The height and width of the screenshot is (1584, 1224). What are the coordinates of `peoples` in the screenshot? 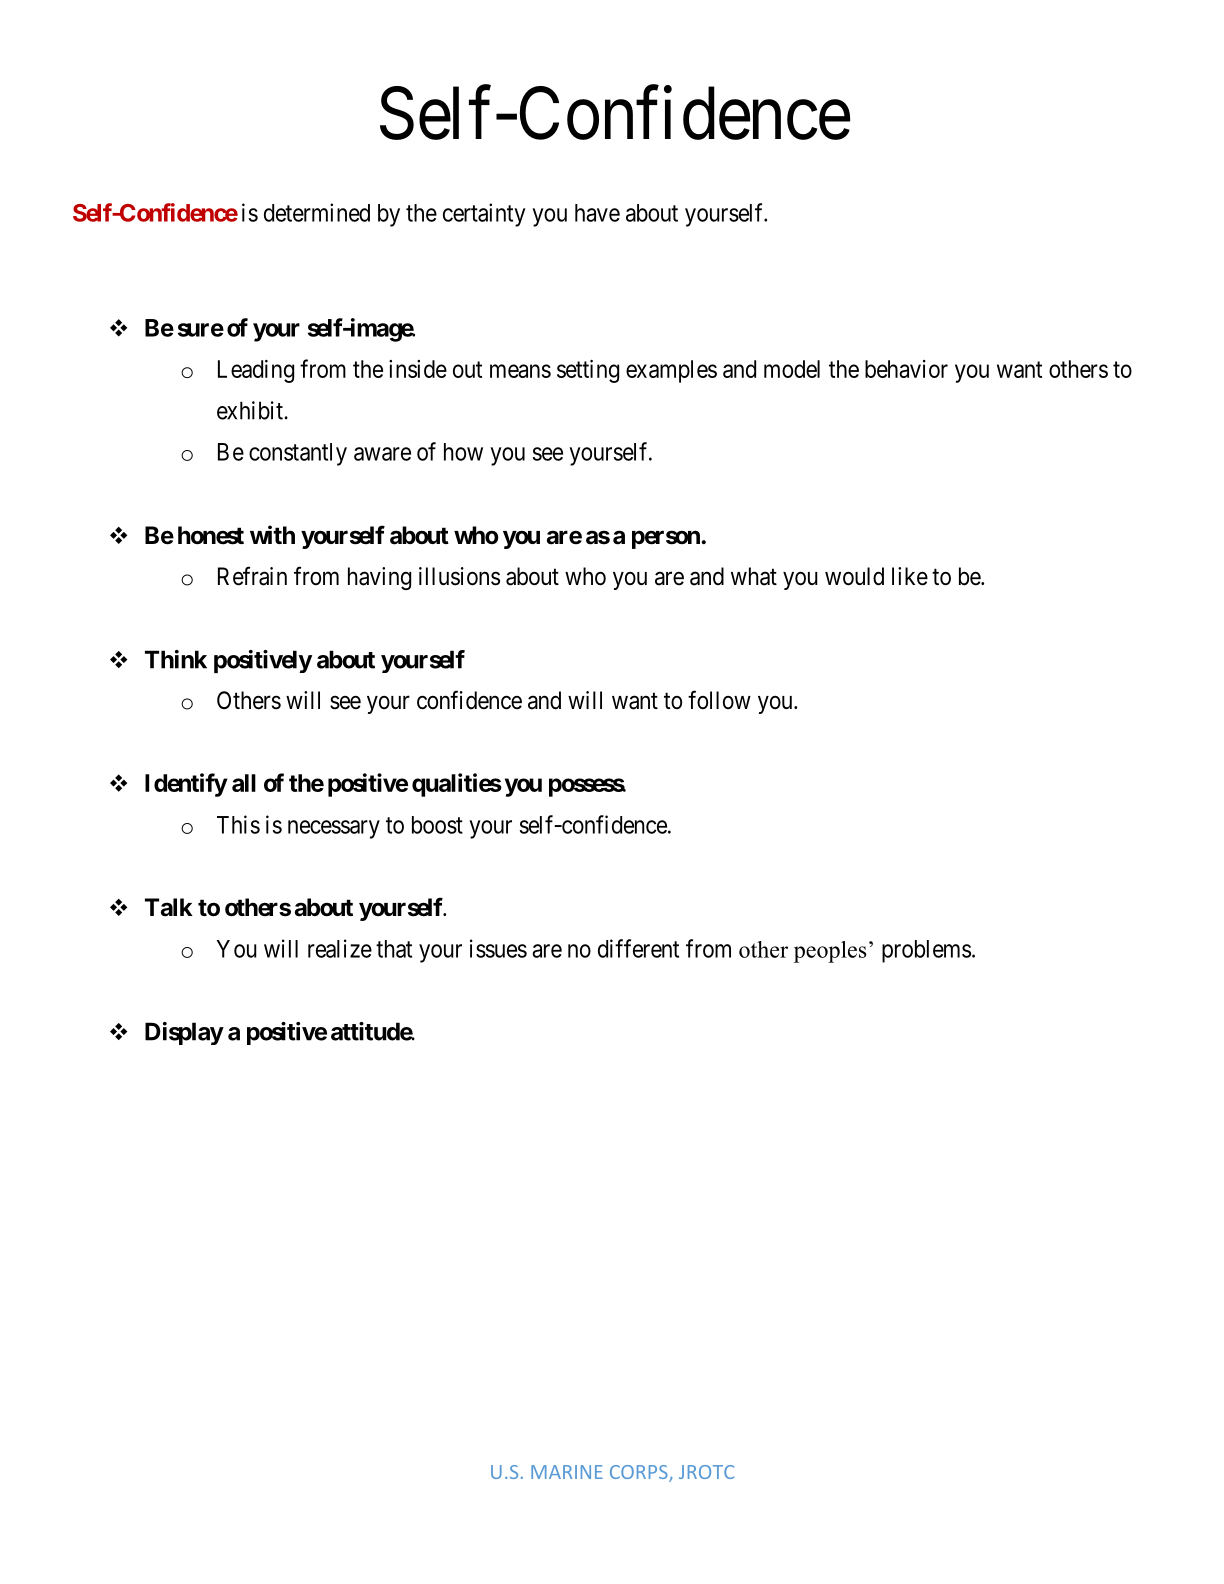 It's located at (830, 952).
